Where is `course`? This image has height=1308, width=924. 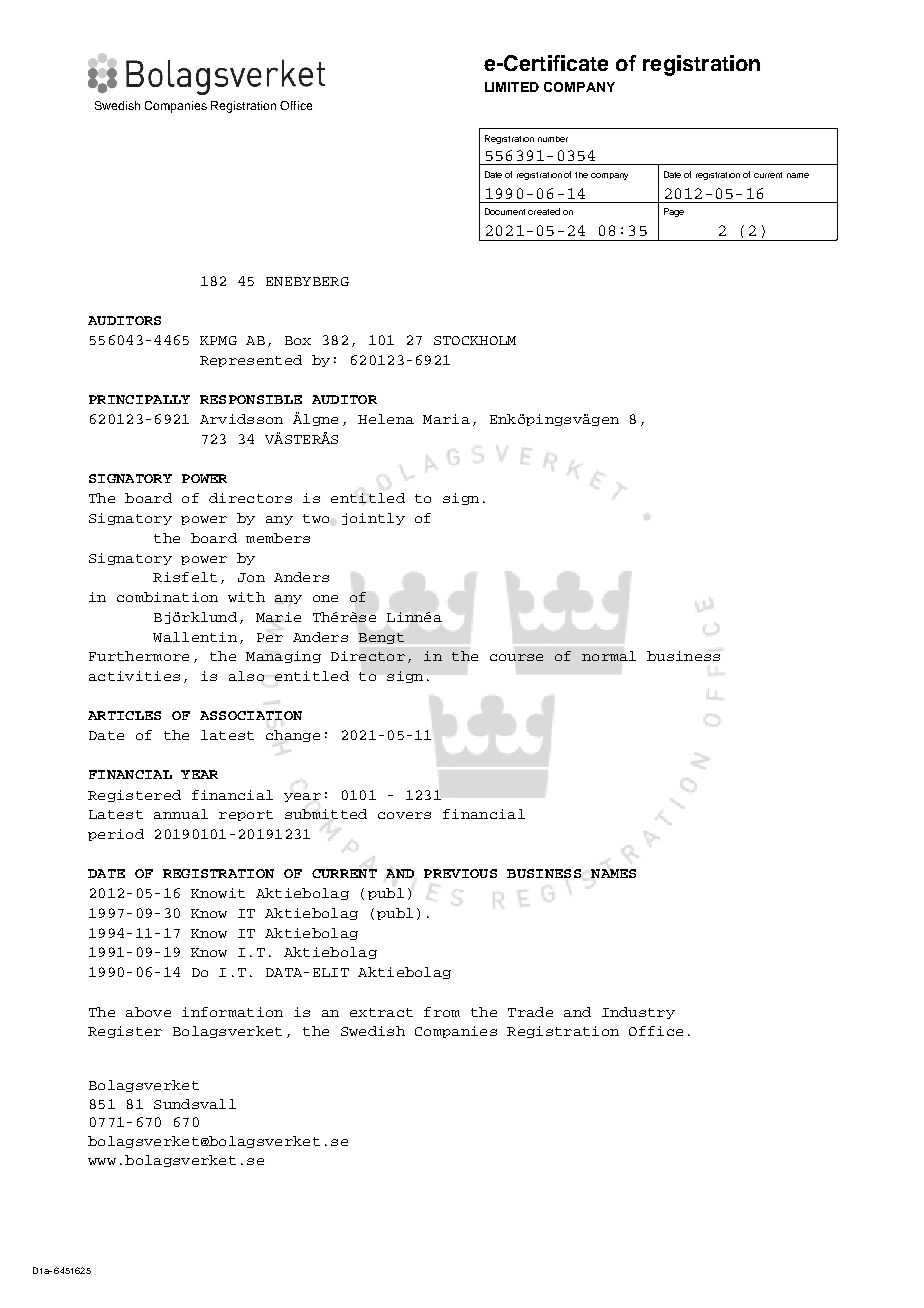
course is located at coordinates (516, 657).
